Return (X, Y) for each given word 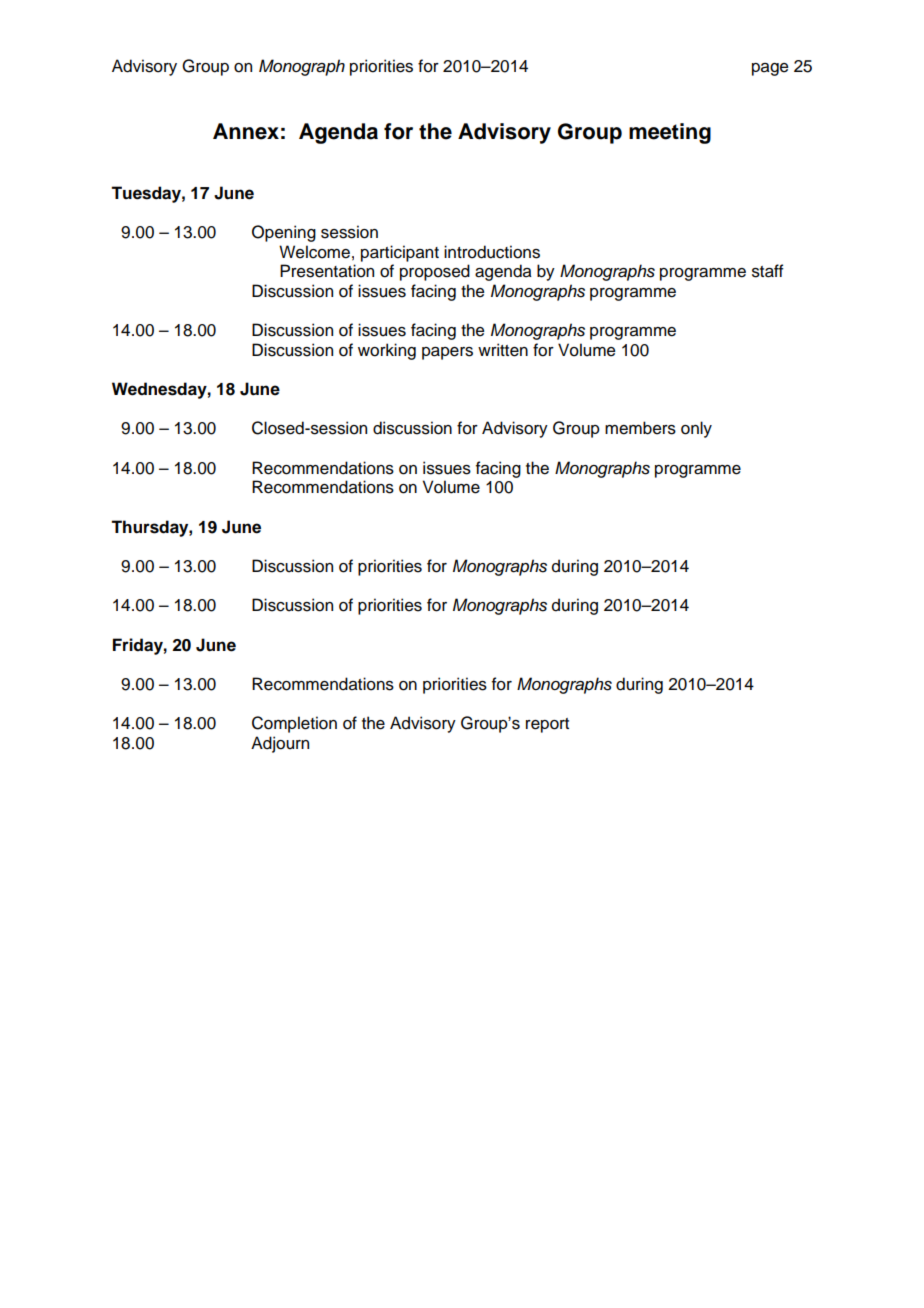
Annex (246, 131)
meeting (670, 133)
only (696, 429)
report (547, 725)
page (770, 69)
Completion (294, 724)
